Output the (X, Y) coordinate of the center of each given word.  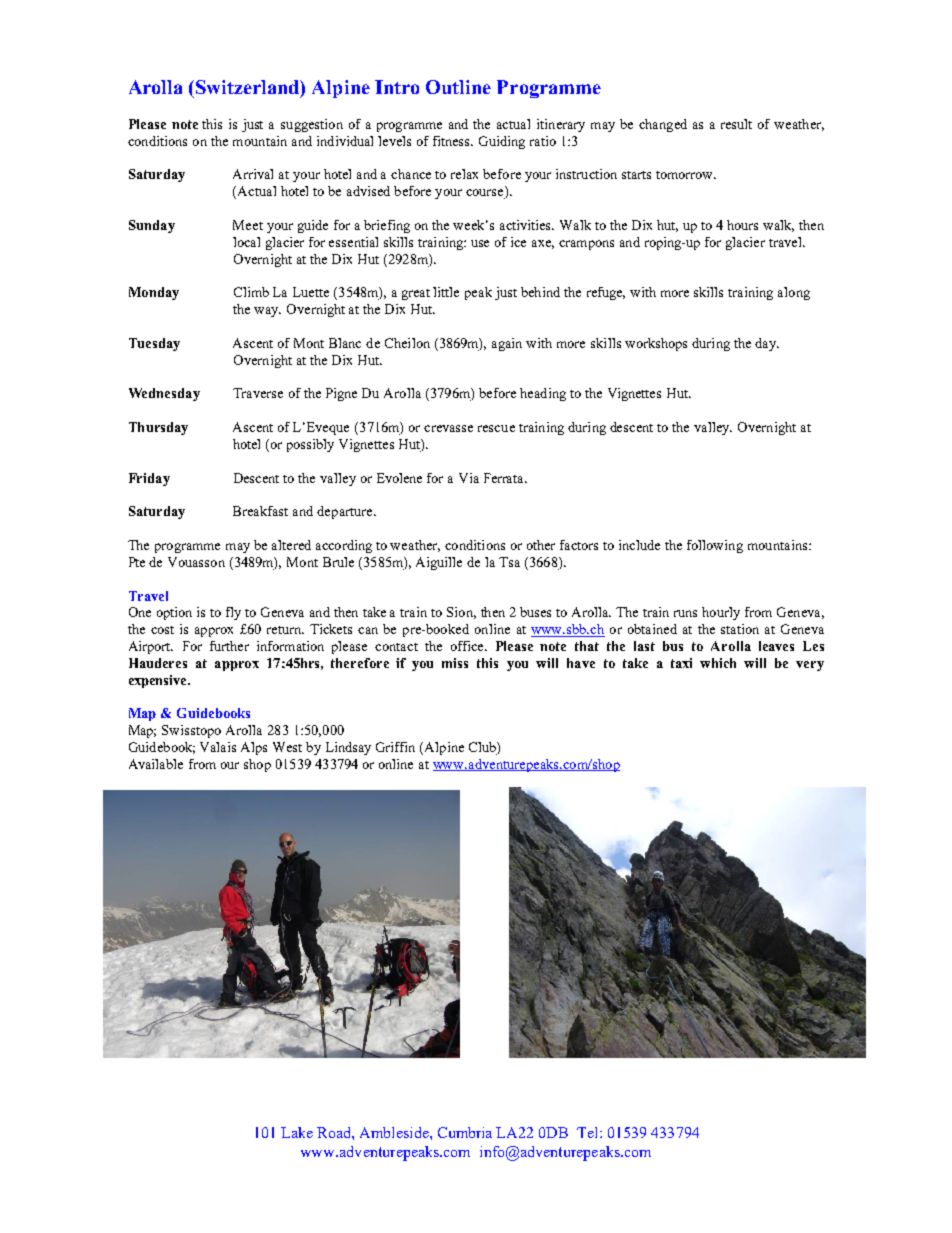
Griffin (395, 747)
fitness (453, 141)
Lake (297, 1132)
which (718, 663)
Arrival (253, 174)
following (715, 546)
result (736, 124)
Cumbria (465, 1132)
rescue (496, 428)
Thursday (158, 428)
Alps (254, 748)
